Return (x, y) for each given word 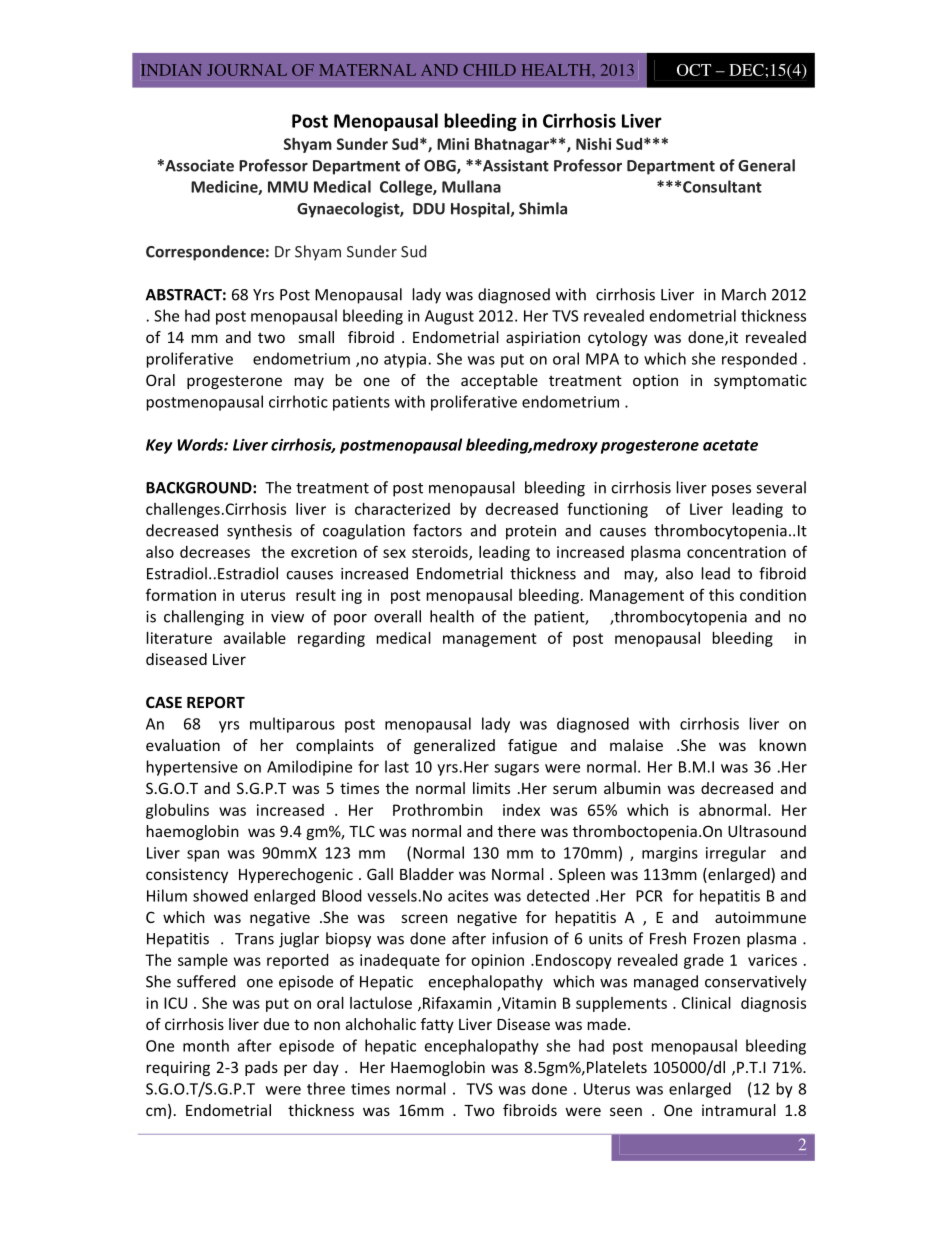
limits (491, 788)
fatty (437, 1025)
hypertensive (192, 768)
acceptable (499, 381)
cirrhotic (298, 401)
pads (261, 1068)
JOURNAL (247, 70)
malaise (636, 745)
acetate (730, 445)
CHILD (489, 70)
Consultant (722, 186)
